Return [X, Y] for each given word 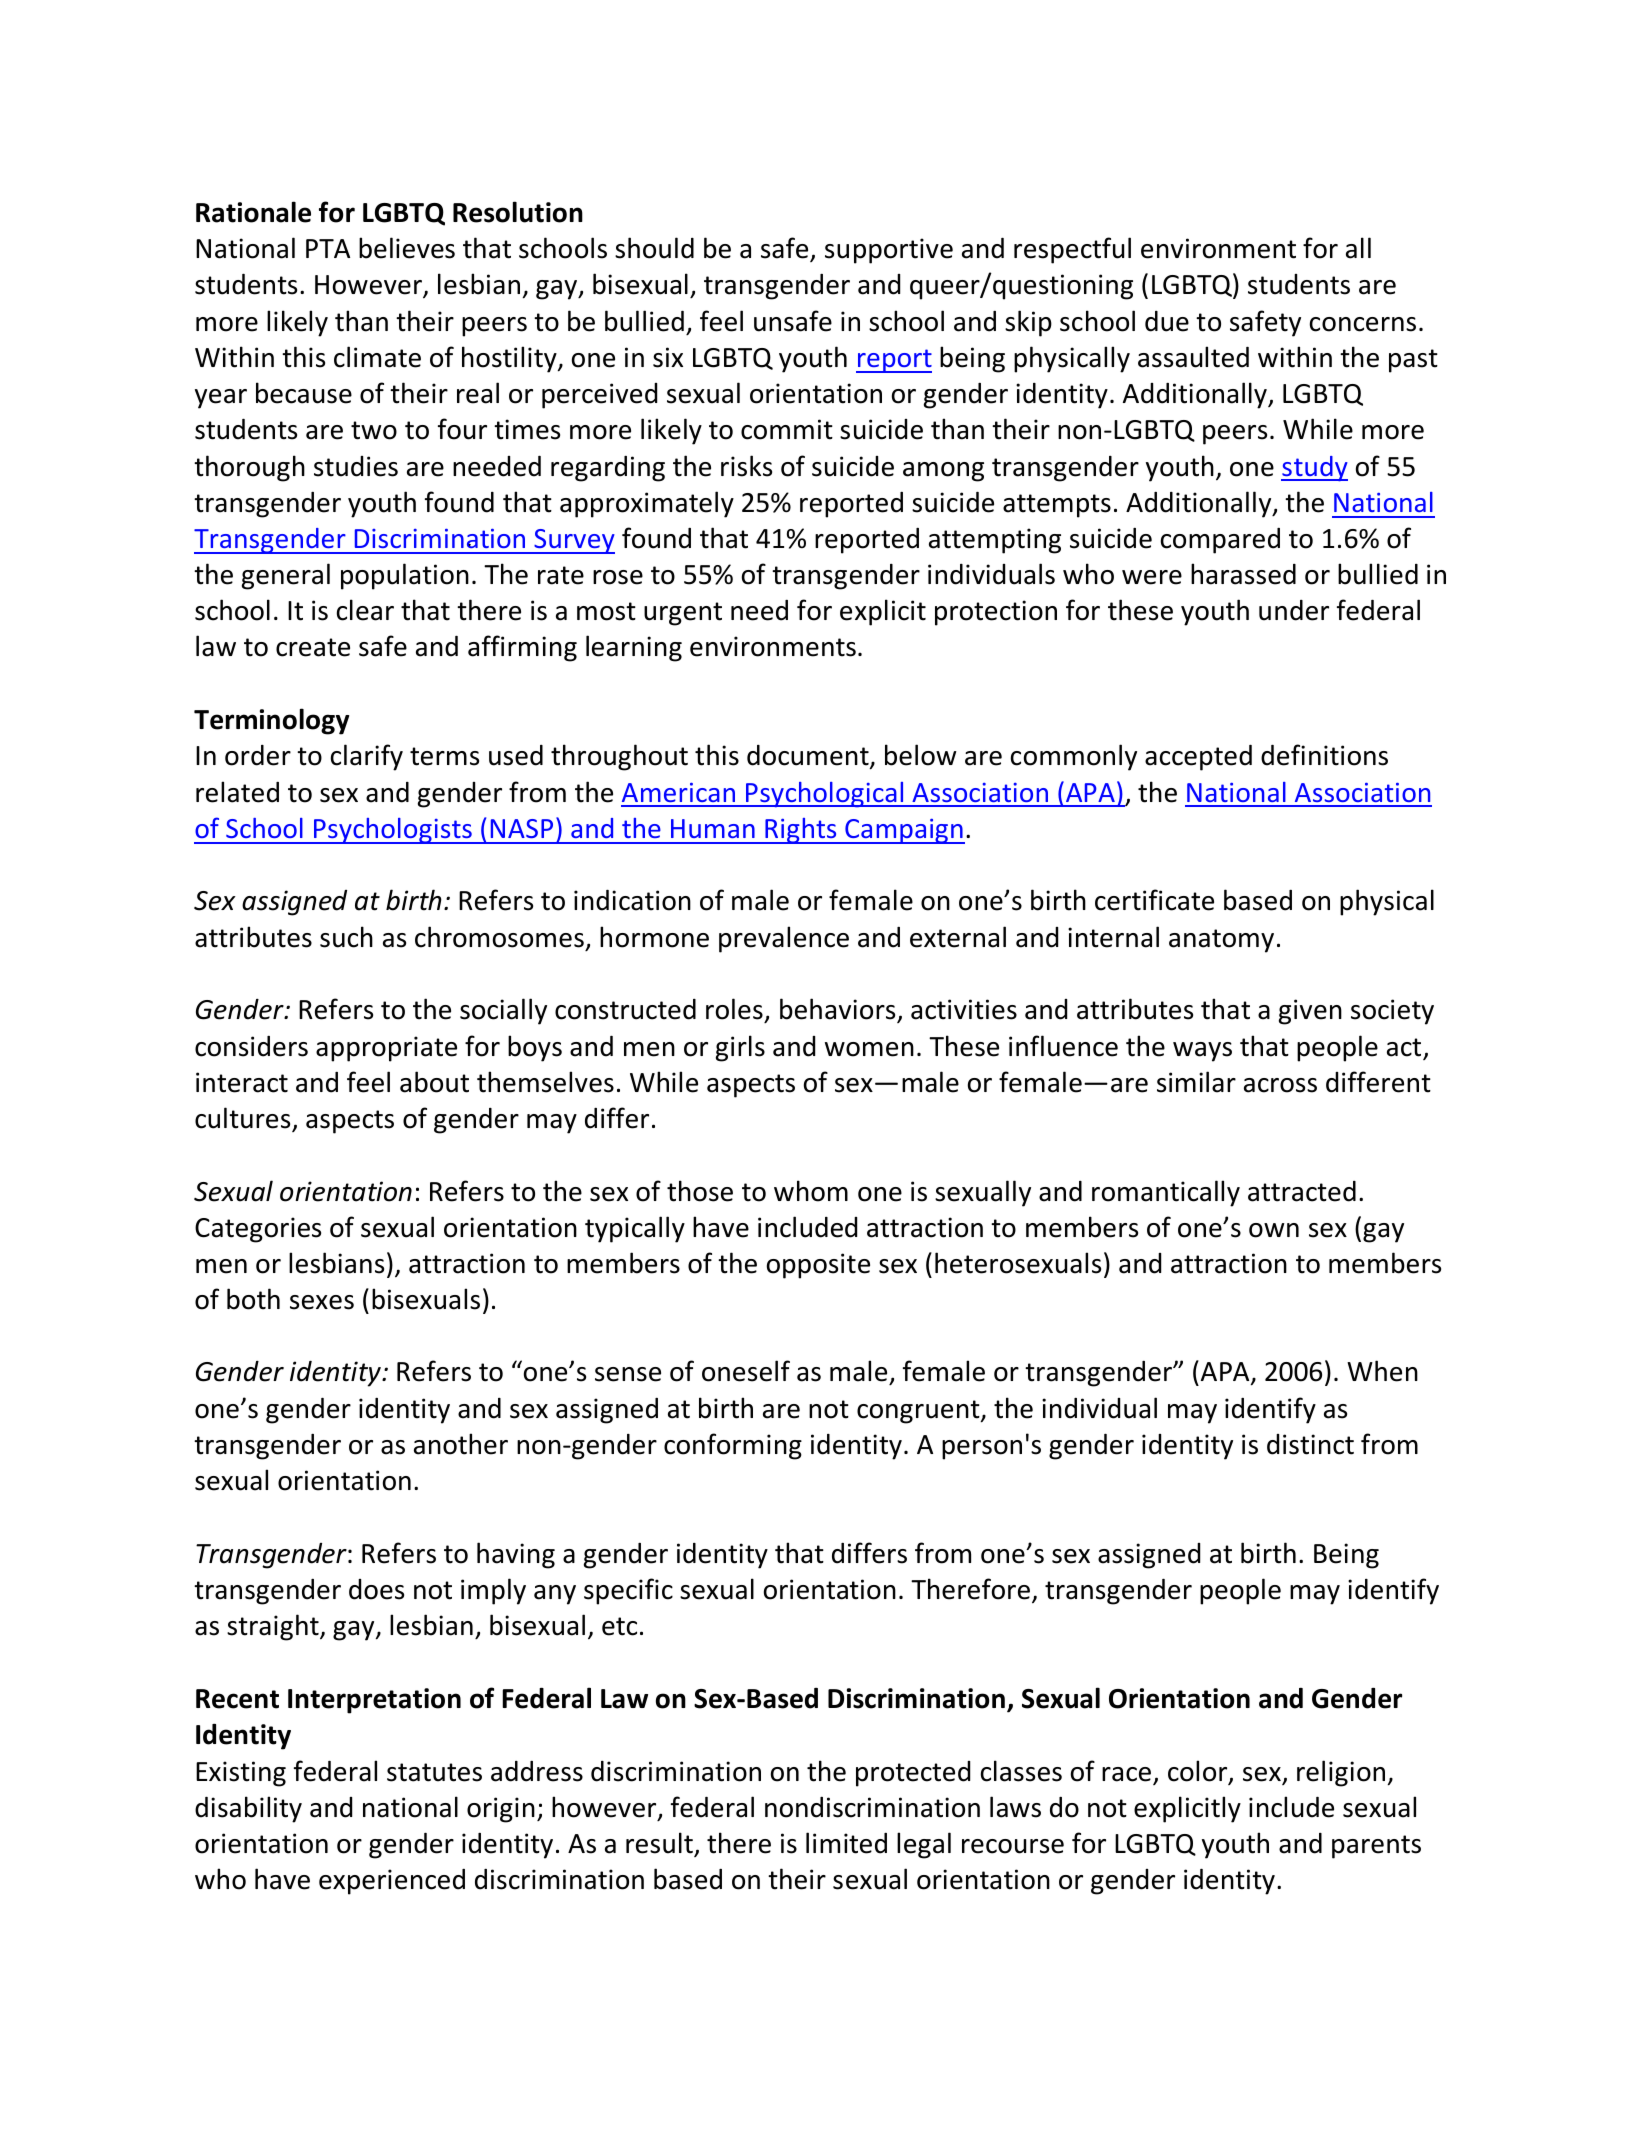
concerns [1363, 324]
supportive [889, 251]
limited [846, 1843]
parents [1376, 1847]
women [869, 1049]
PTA [328, 248]
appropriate [386, 1049]
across [1280, 1085]
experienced [392, 1882]
